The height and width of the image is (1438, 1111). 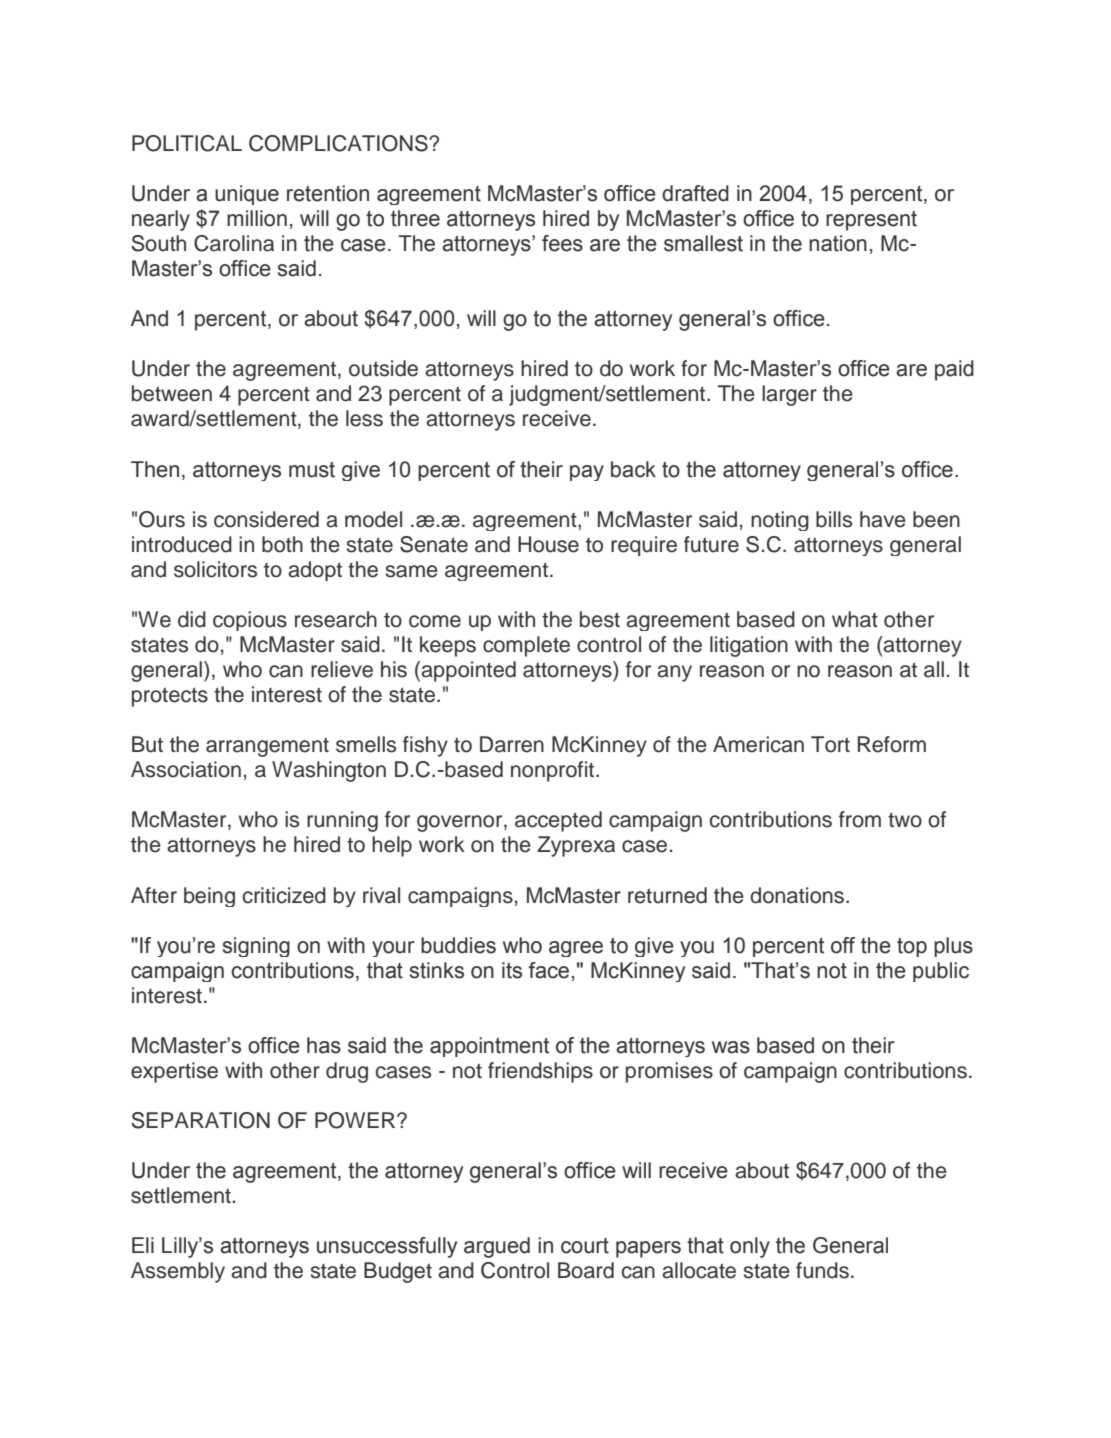 I want to click on House, so click(x=548, y=544).
